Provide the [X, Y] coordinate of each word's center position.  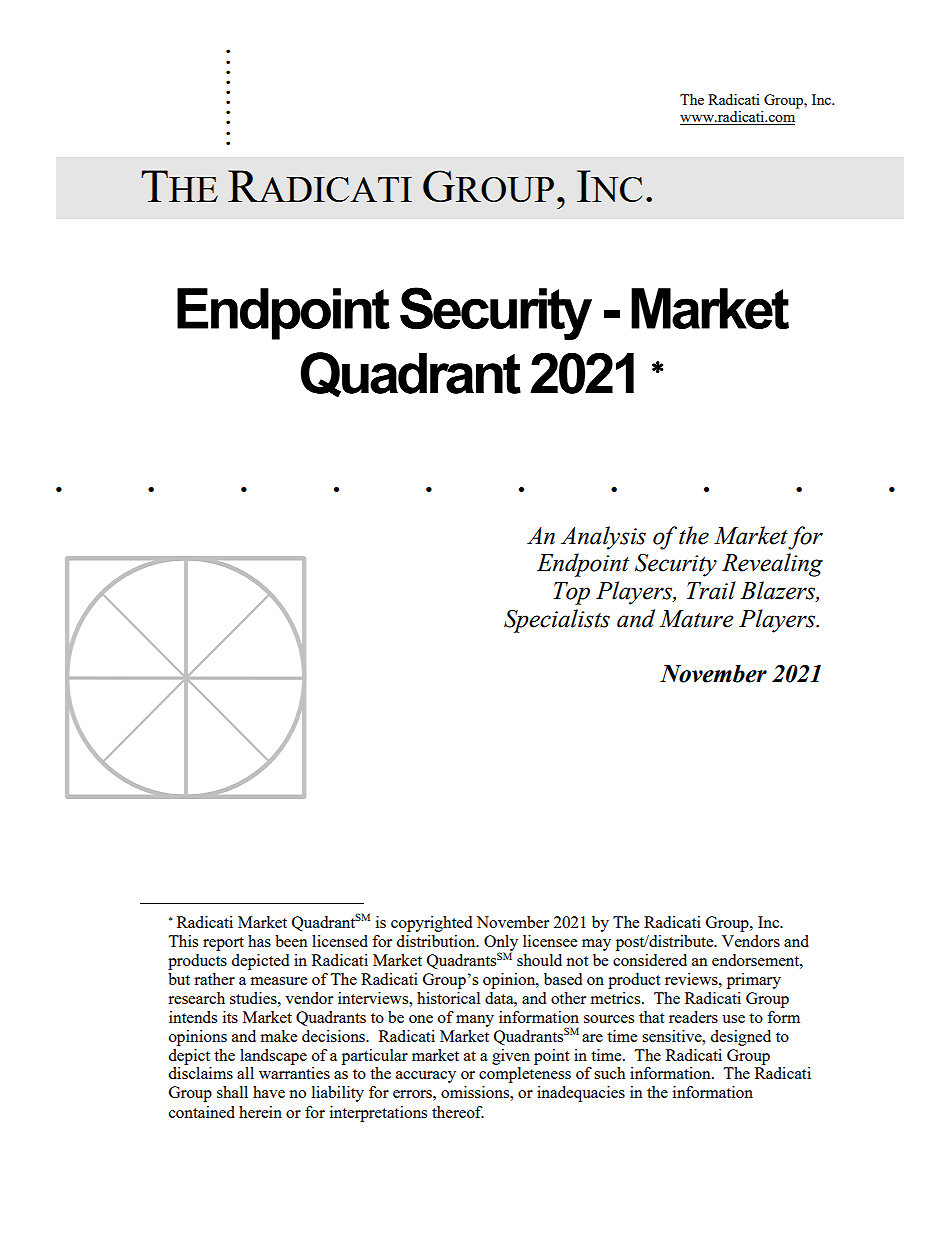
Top [571, 593]
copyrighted [431, 924]
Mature [696, 619]
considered [650, 960]
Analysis [603, 538]
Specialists [557, 621]
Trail [711, 590]
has [259, 941]
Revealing [772, 565]
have [269, 1092]
